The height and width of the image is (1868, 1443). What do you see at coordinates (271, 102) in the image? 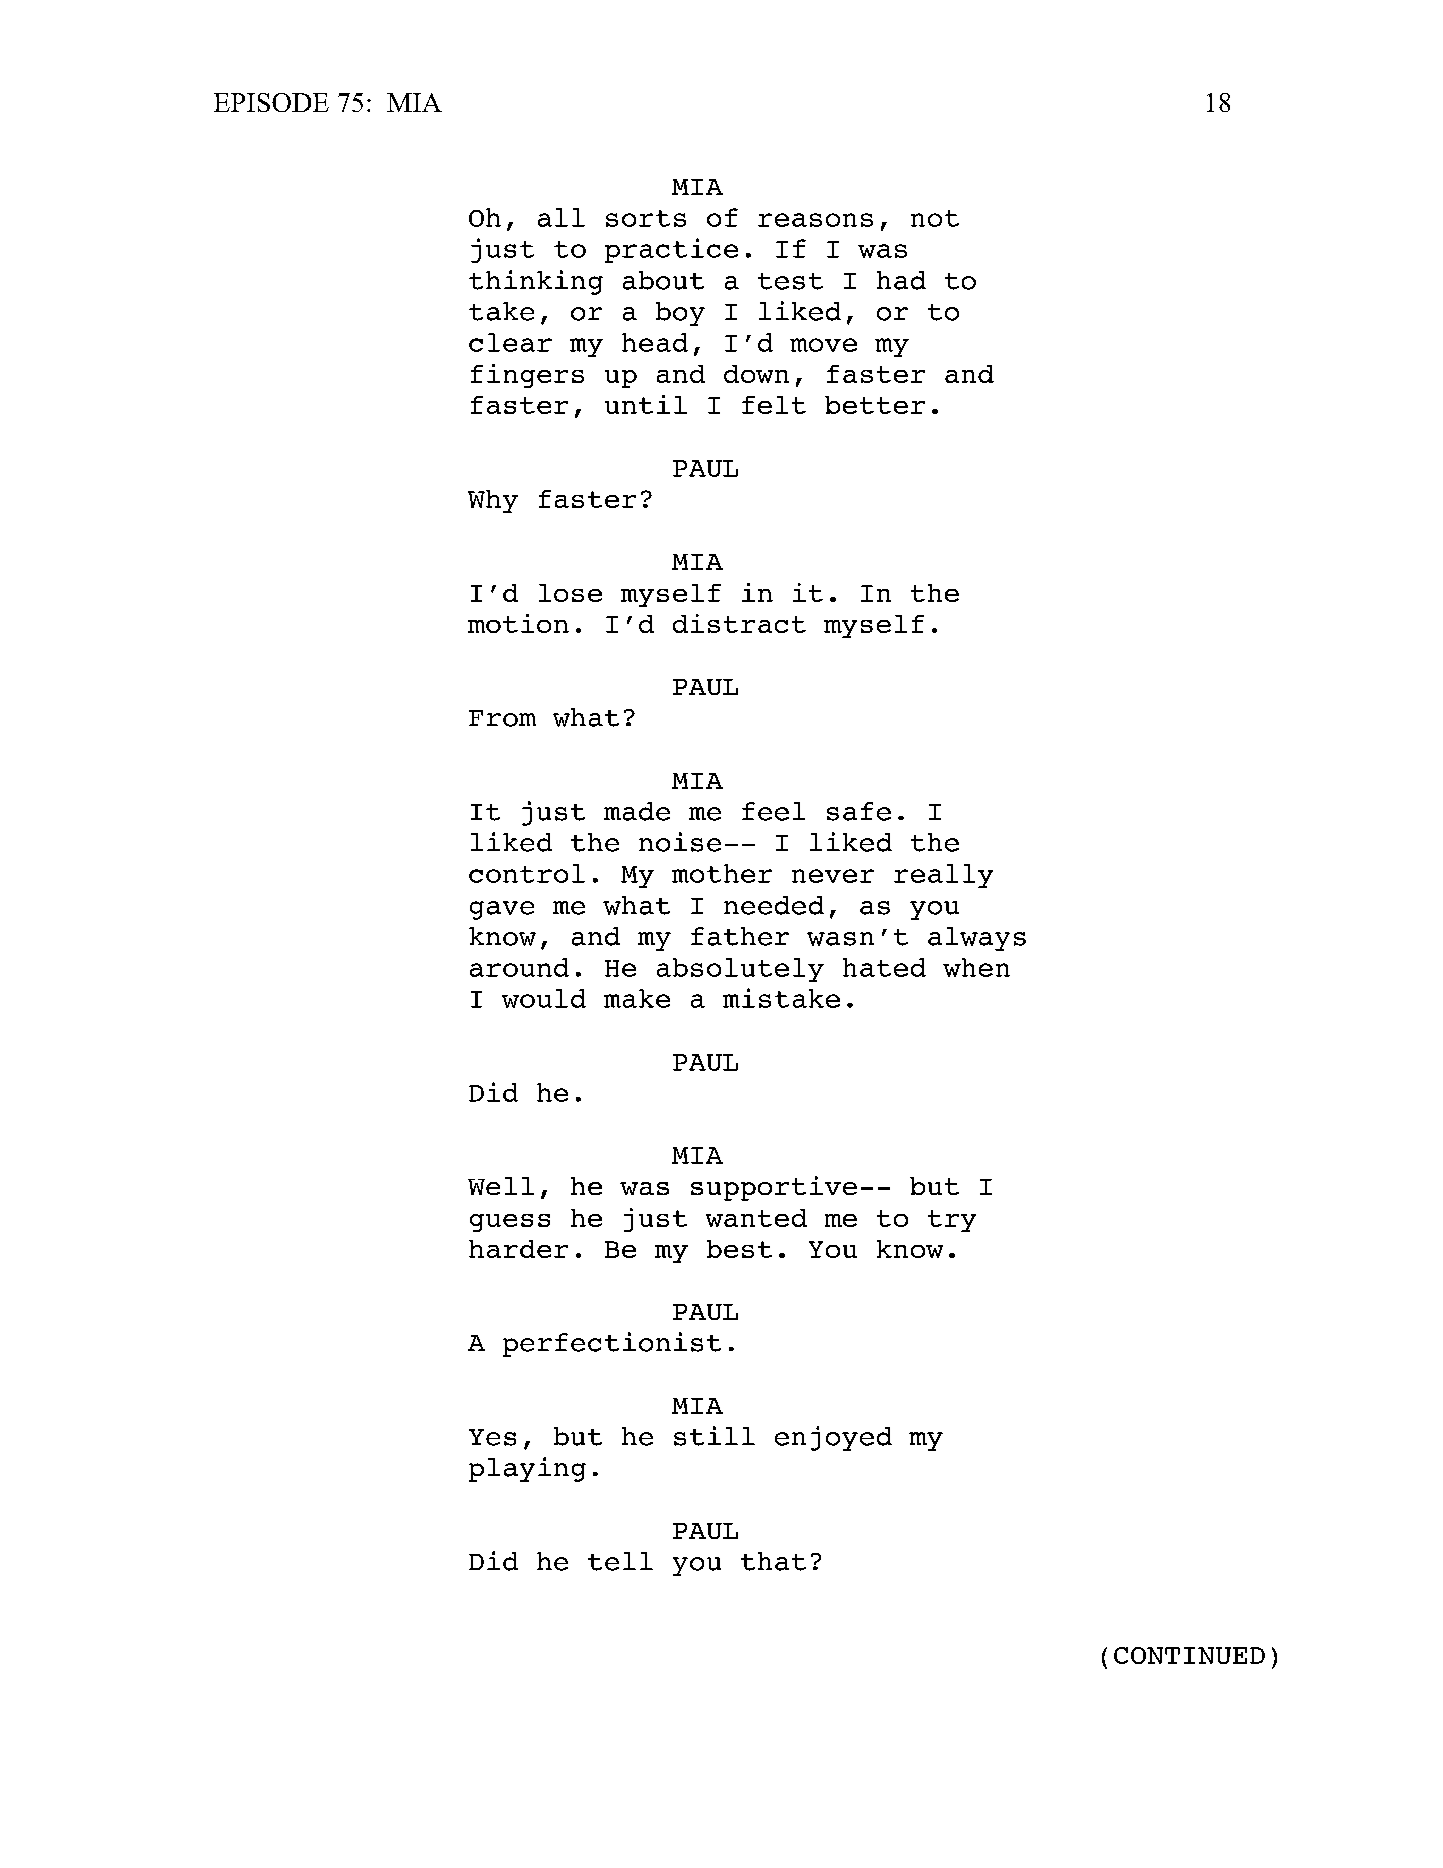
I see `EPISODE` at bounding box center [271, 102].
